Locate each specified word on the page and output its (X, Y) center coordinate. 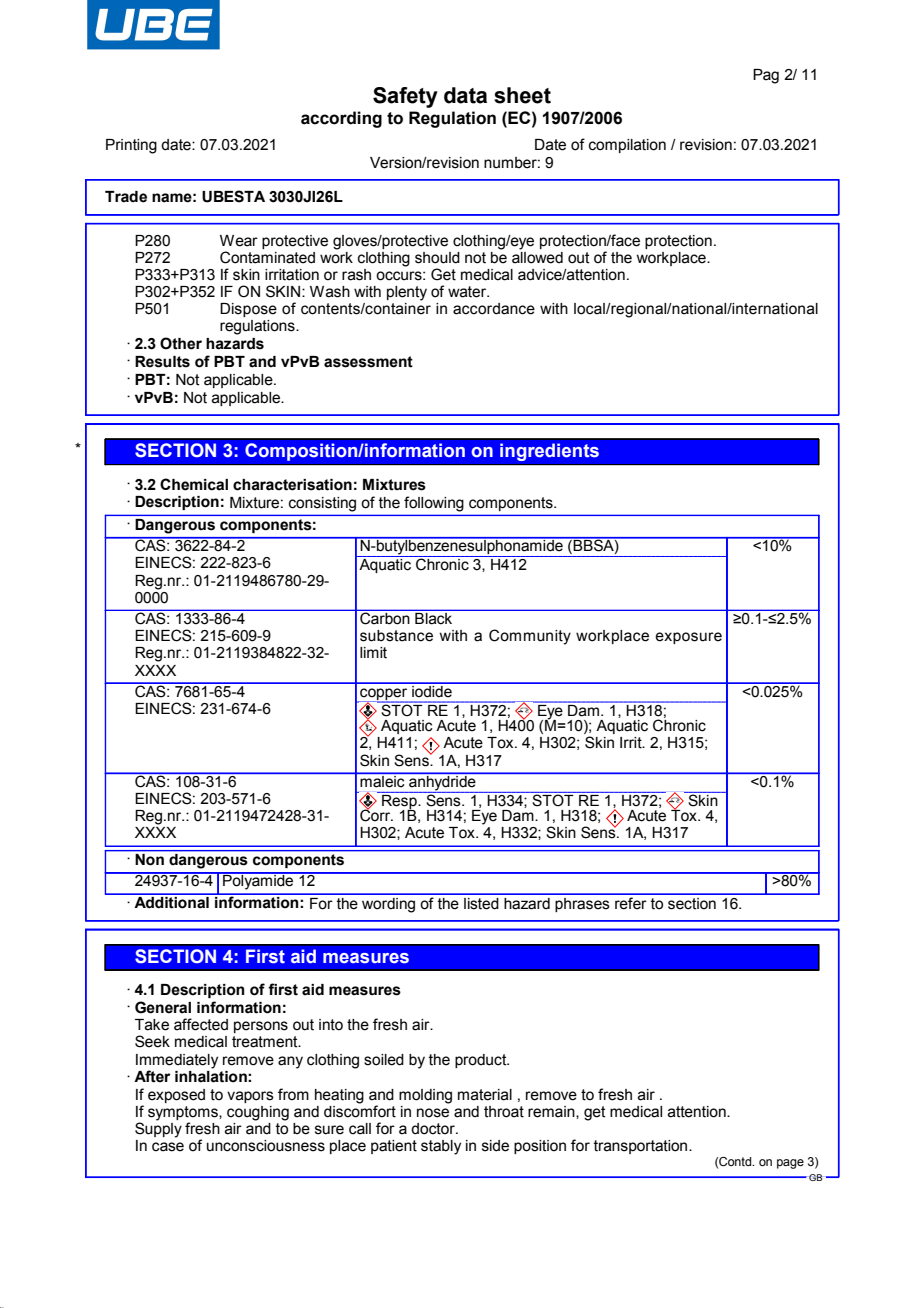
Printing (131, 146)
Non (149, 858)
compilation (627, 146)
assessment (368, 362)
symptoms (184, 1114)
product (482, 1061)
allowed (537, 256)
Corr (376, 815)
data (465, 95)
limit (373, 653)
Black (433, 618)
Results (162, 362)
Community (530, 637)
